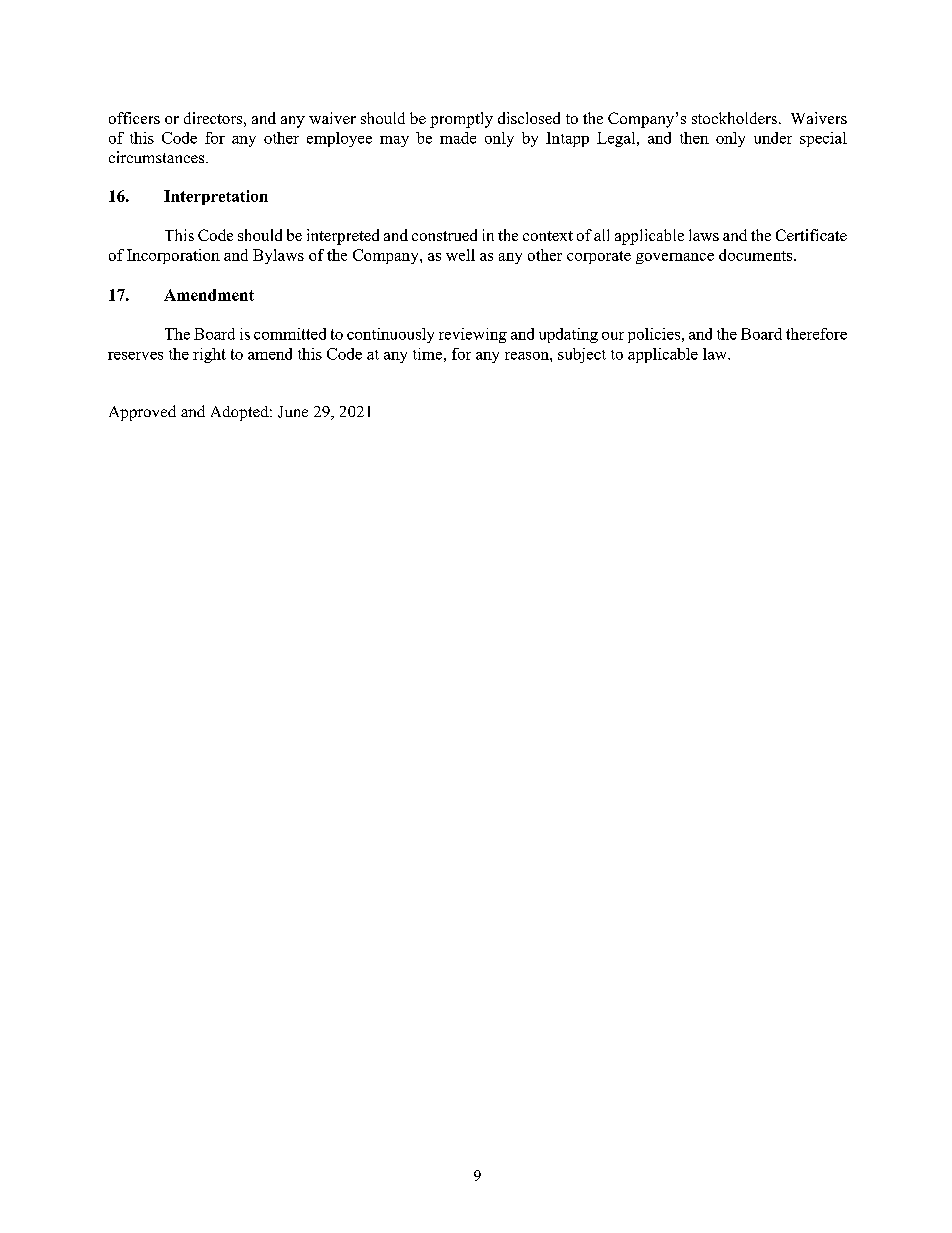 The image size is (952, 1233). I want to click on documents, so click(757, 255).
